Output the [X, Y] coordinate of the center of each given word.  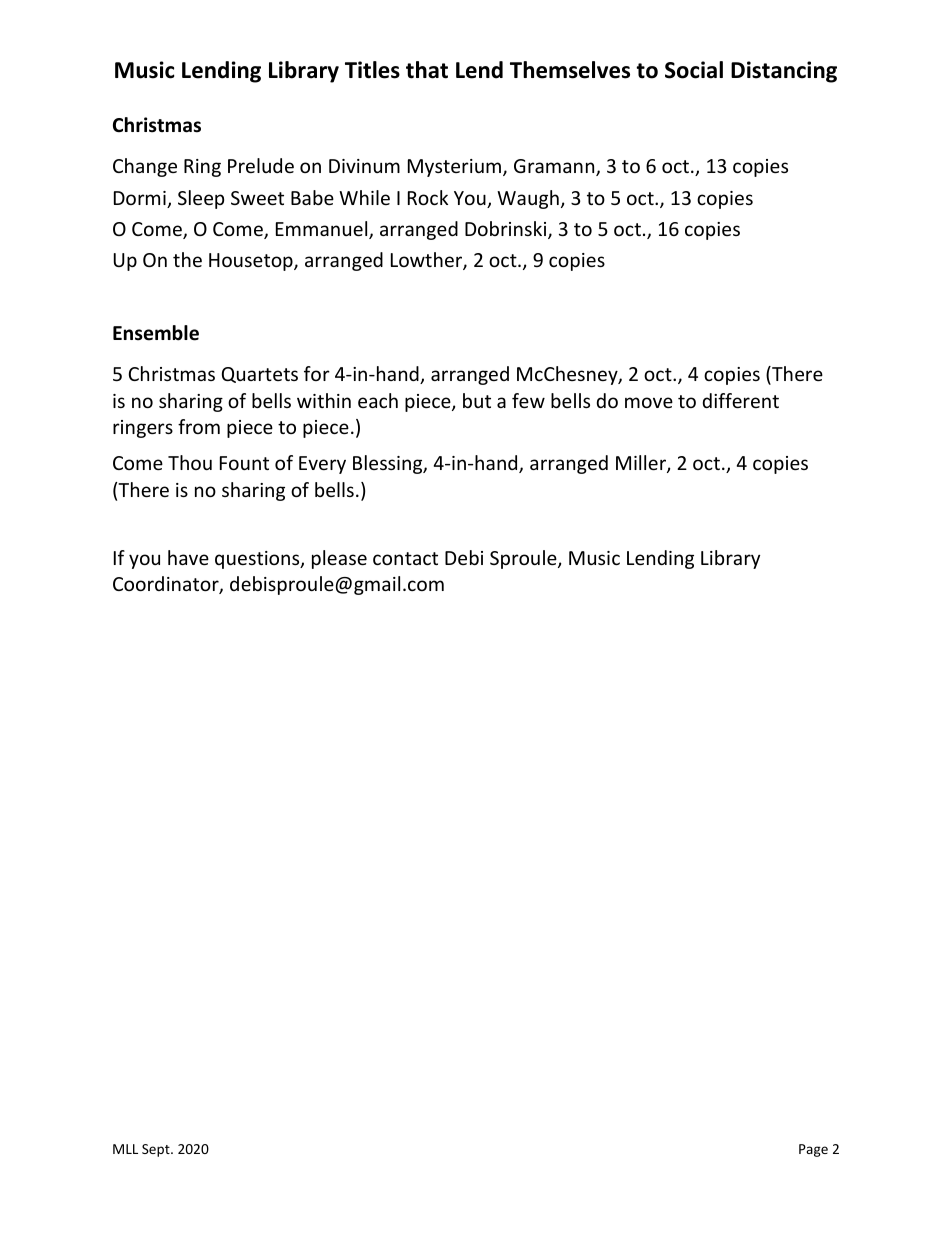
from [199, 426]
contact [405, 558]
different [741, 400]
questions [258, 560]
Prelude [261, 165]
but [477, 400]
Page [813, 1150]
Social [694, 70]
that [427, 70]
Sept [157, 1150]
